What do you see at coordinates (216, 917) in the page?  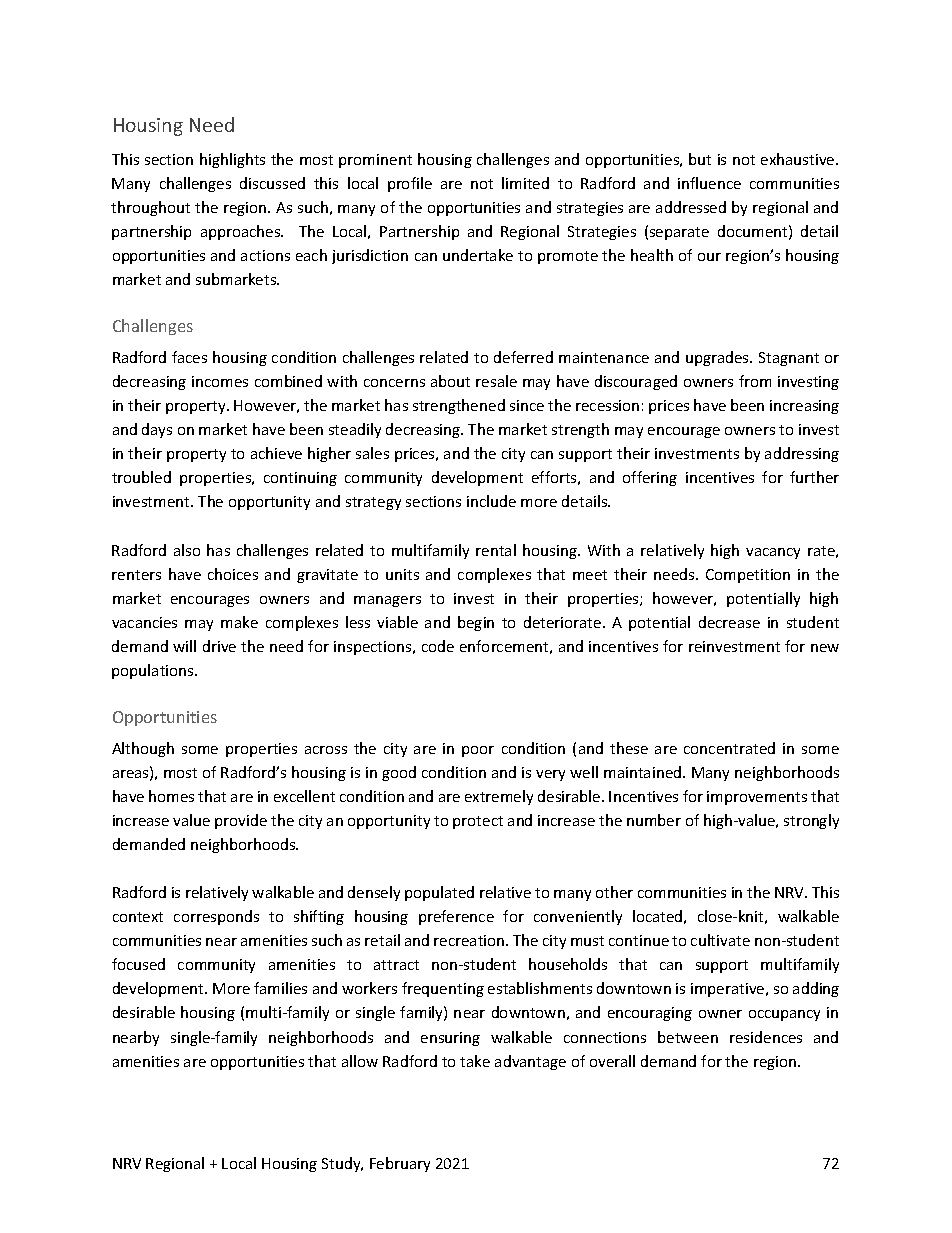 I see `corresponds` at bounding box center [216, 917].
